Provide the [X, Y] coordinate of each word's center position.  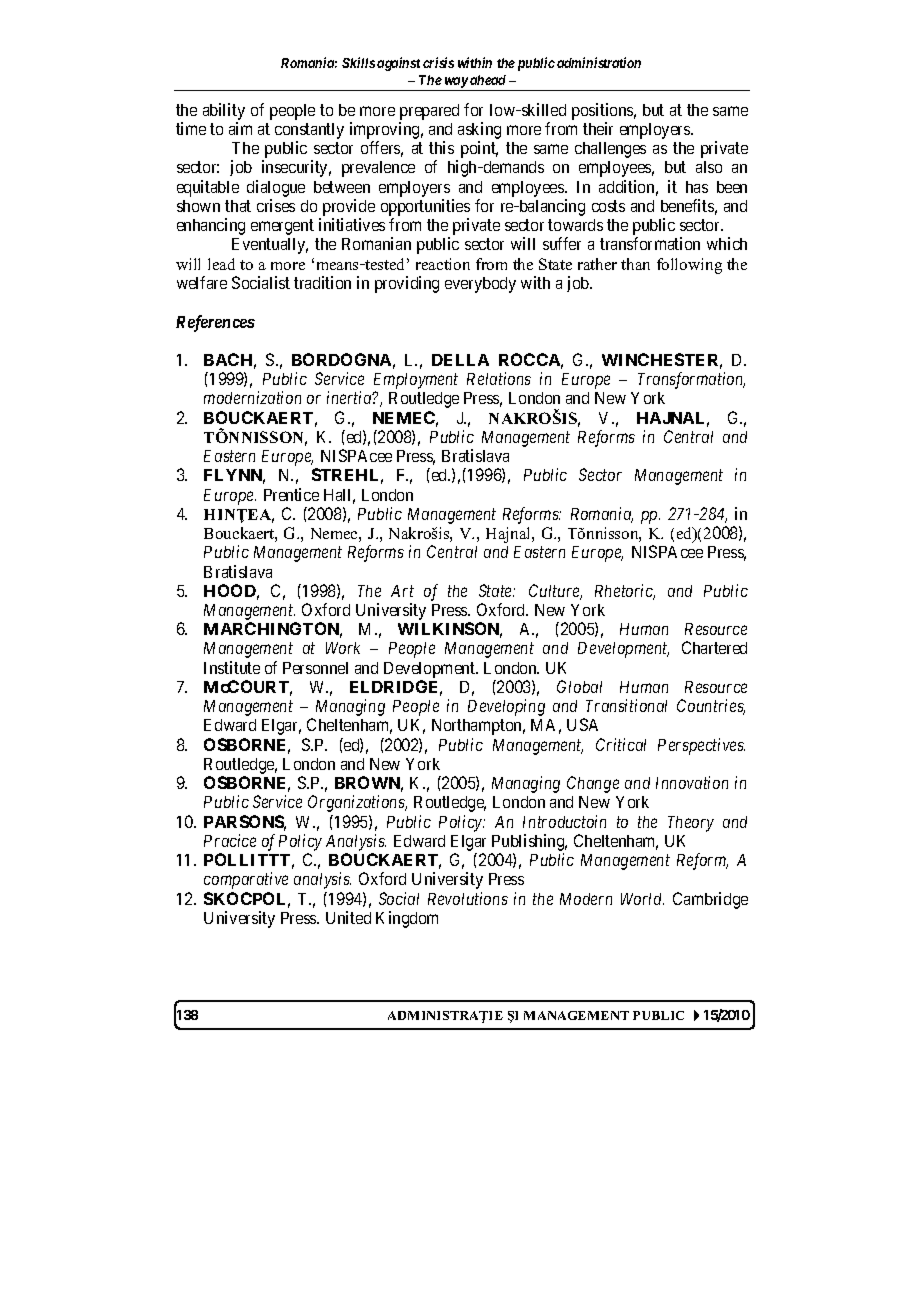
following [689, 266]
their [598, 128]
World [642, 899]
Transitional [626, 705]
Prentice [291, 494]
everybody [480, 285]
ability [224, 111]
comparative [246, 880]
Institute [232, 667]
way [456, 82]
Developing [506, 707]
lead [221, 264]
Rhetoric [625, 592]
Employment [416, 381]
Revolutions [468, 898]
